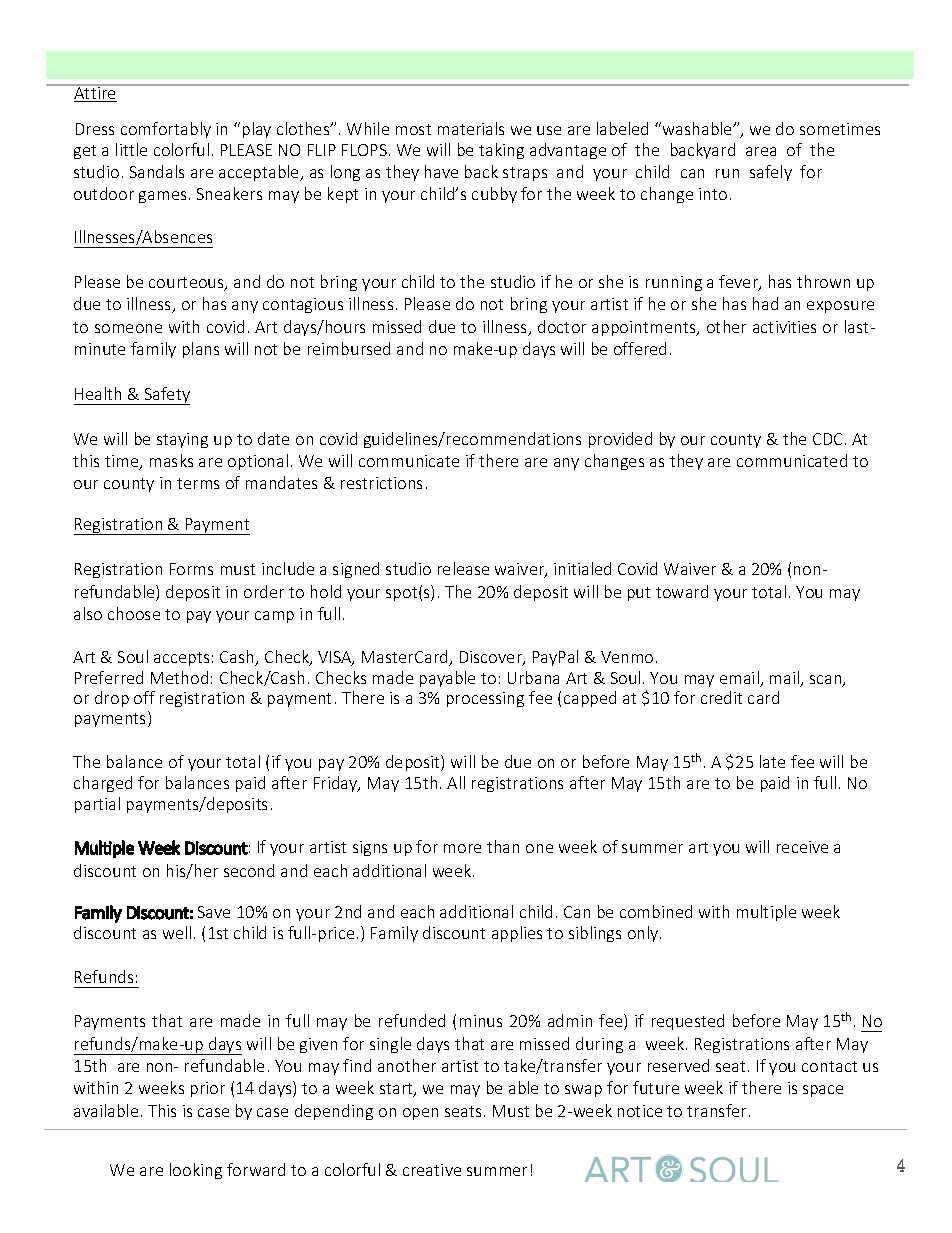 The height and width of the screenshot is (1233, 952). Describe the element at coordinates (682, 591) in the screenshot. I see `toward` at that location.
